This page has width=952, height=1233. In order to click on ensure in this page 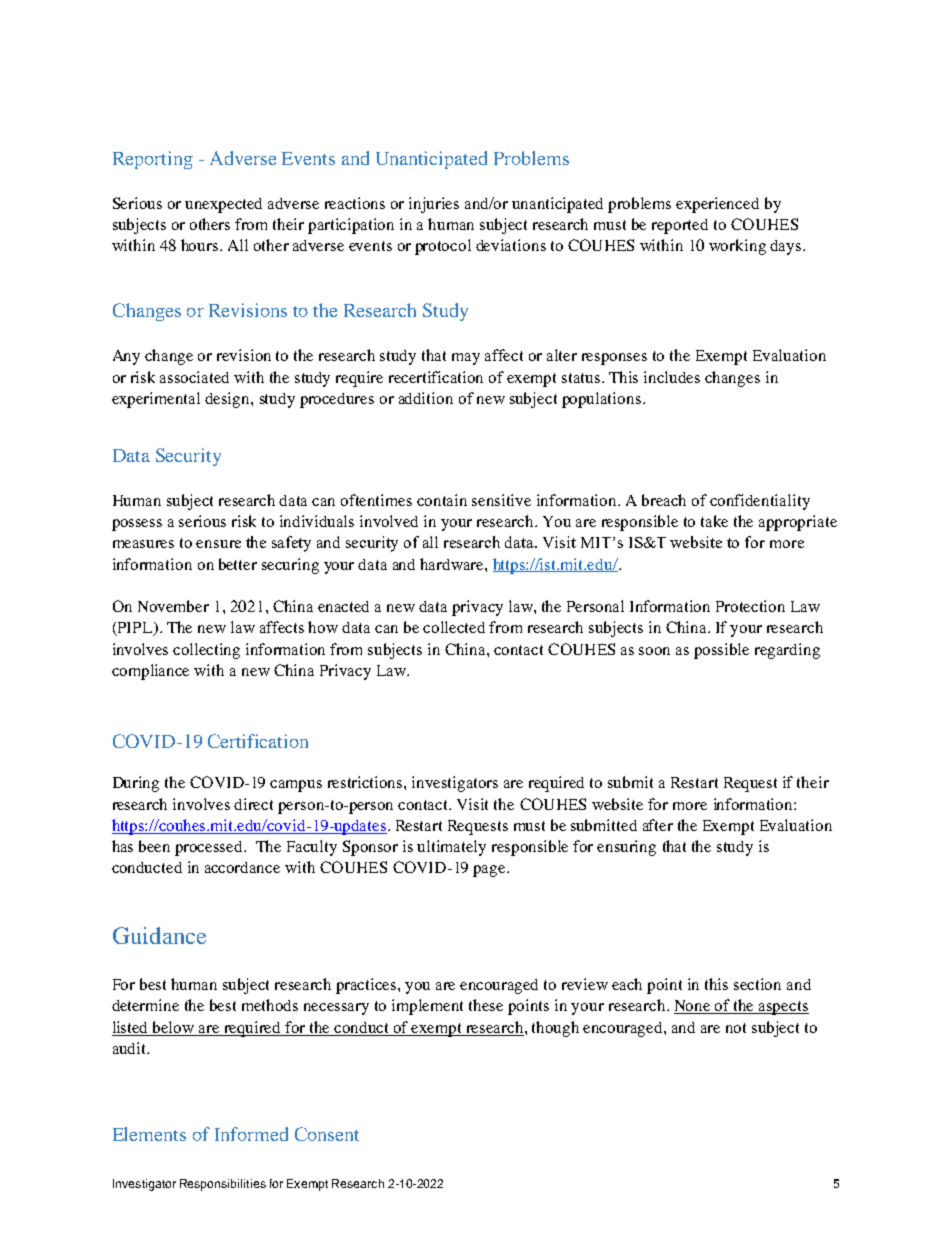, I will do `click(218, 544)`.
